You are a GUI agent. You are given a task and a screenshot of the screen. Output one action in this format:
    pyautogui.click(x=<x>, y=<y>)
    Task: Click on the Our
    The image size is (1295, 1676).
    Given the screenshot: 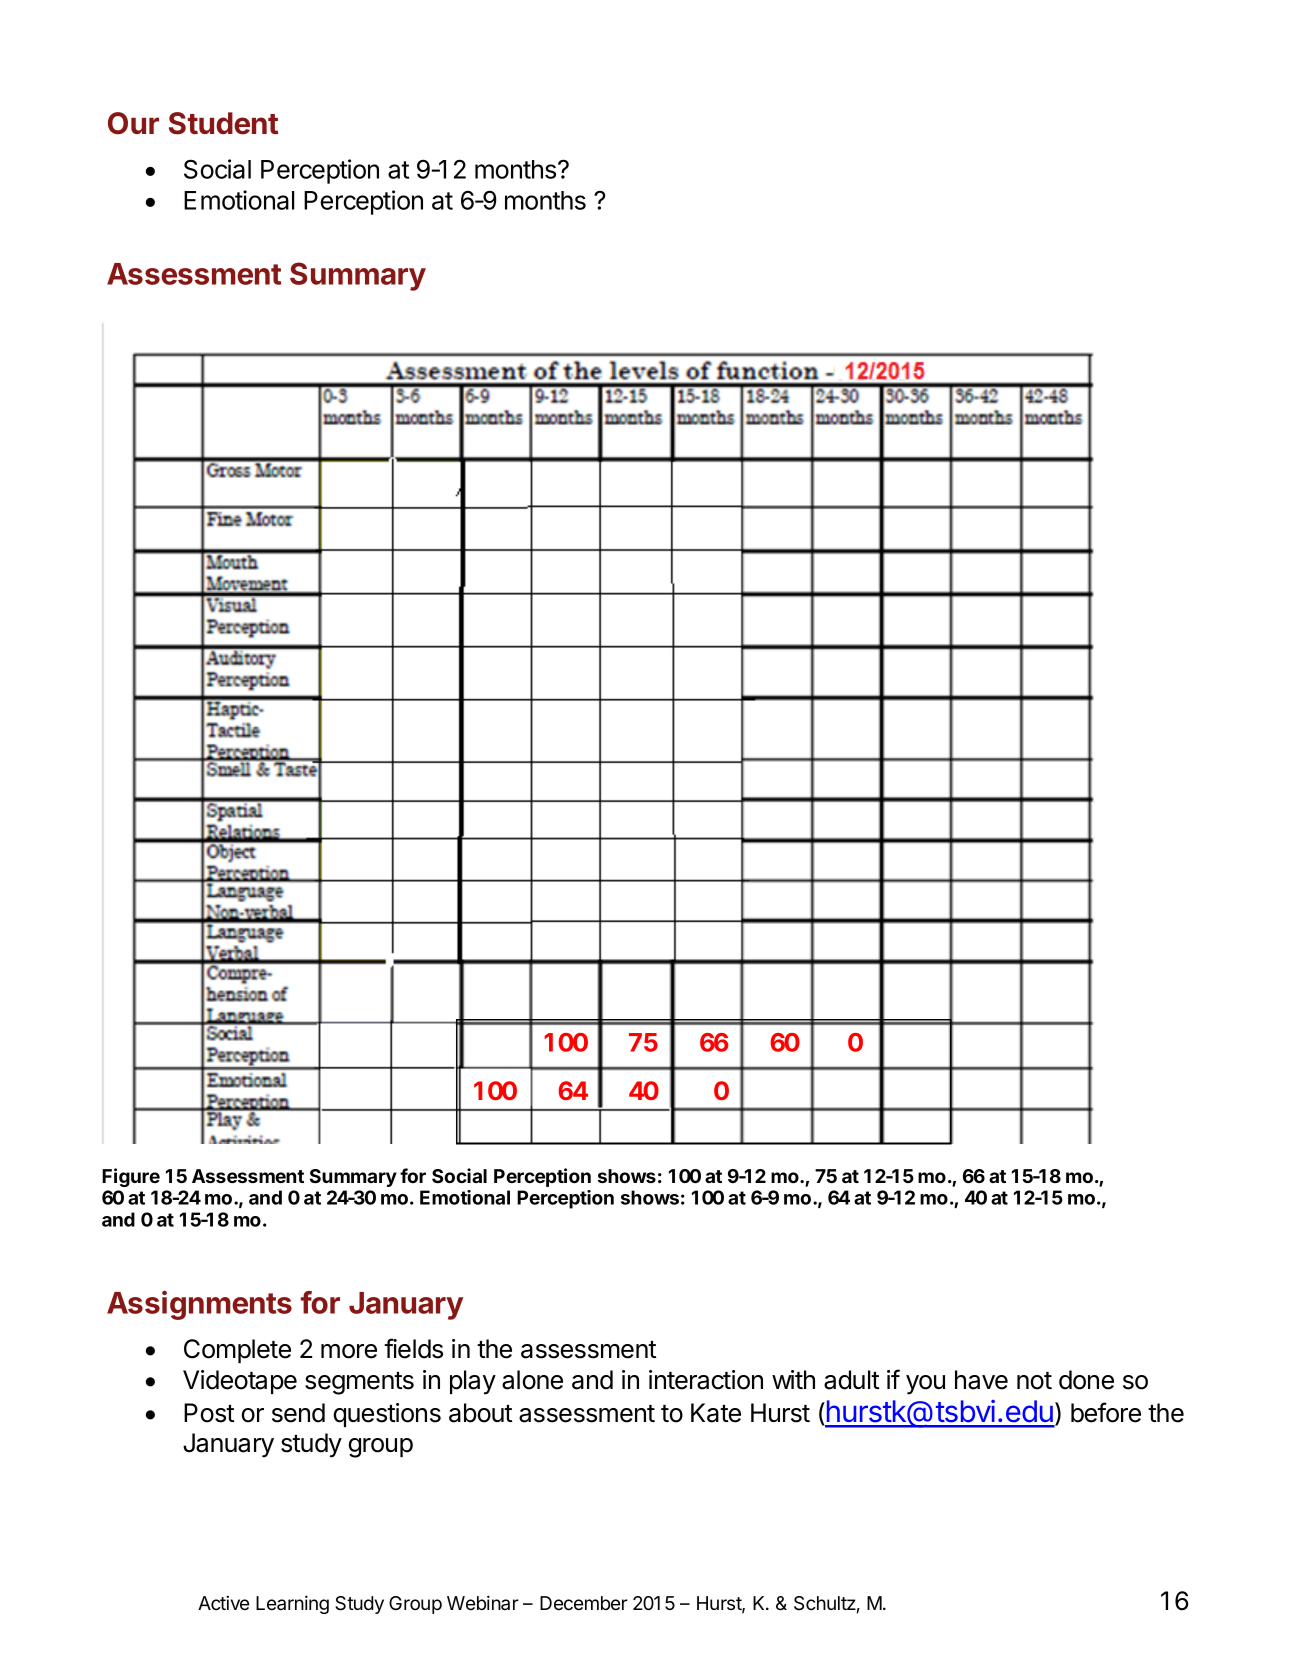 What is the action you would take?
    pyautogui.click(x=133, y=123)
